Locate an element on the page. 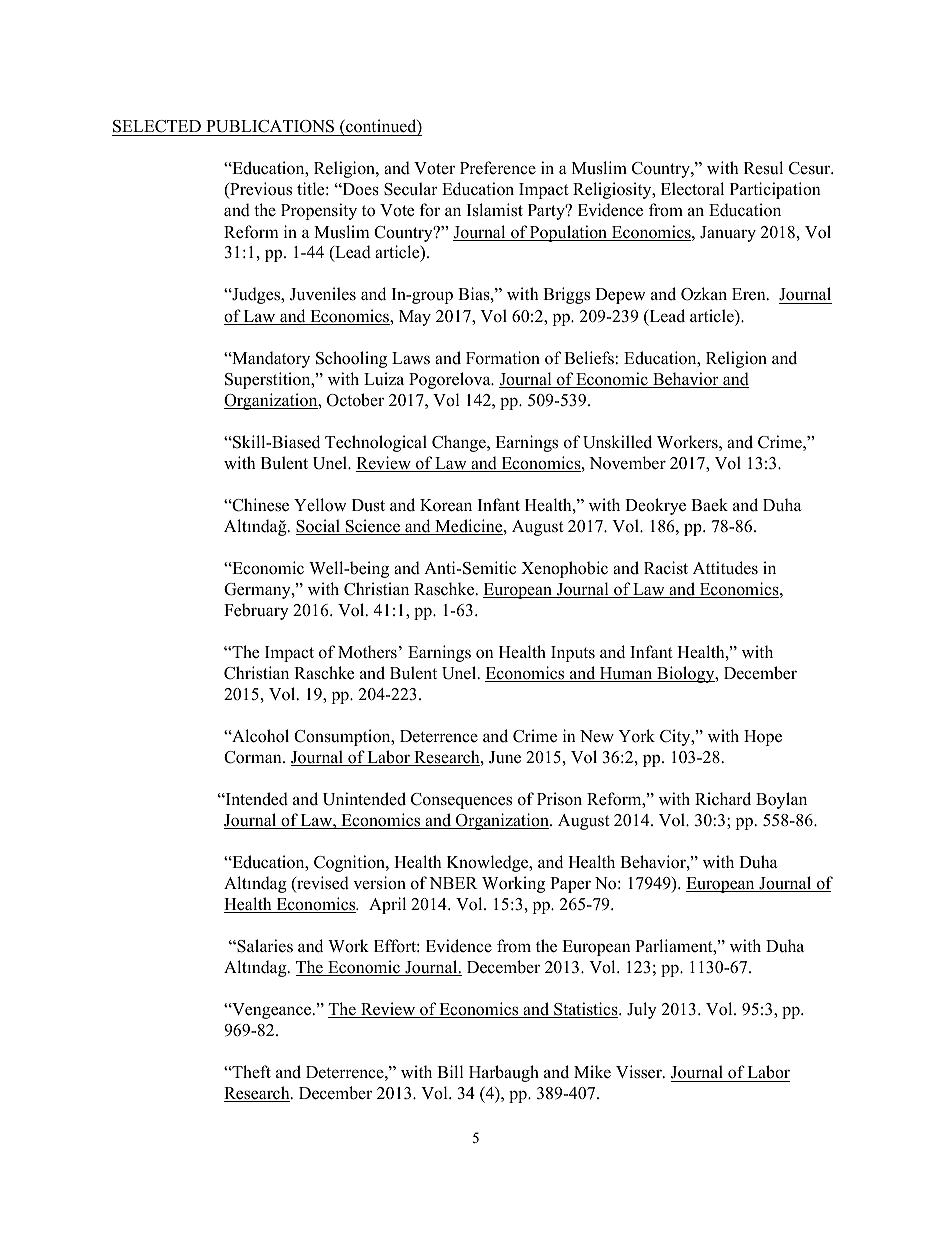  Depew is located at coordinates (620, 296).
